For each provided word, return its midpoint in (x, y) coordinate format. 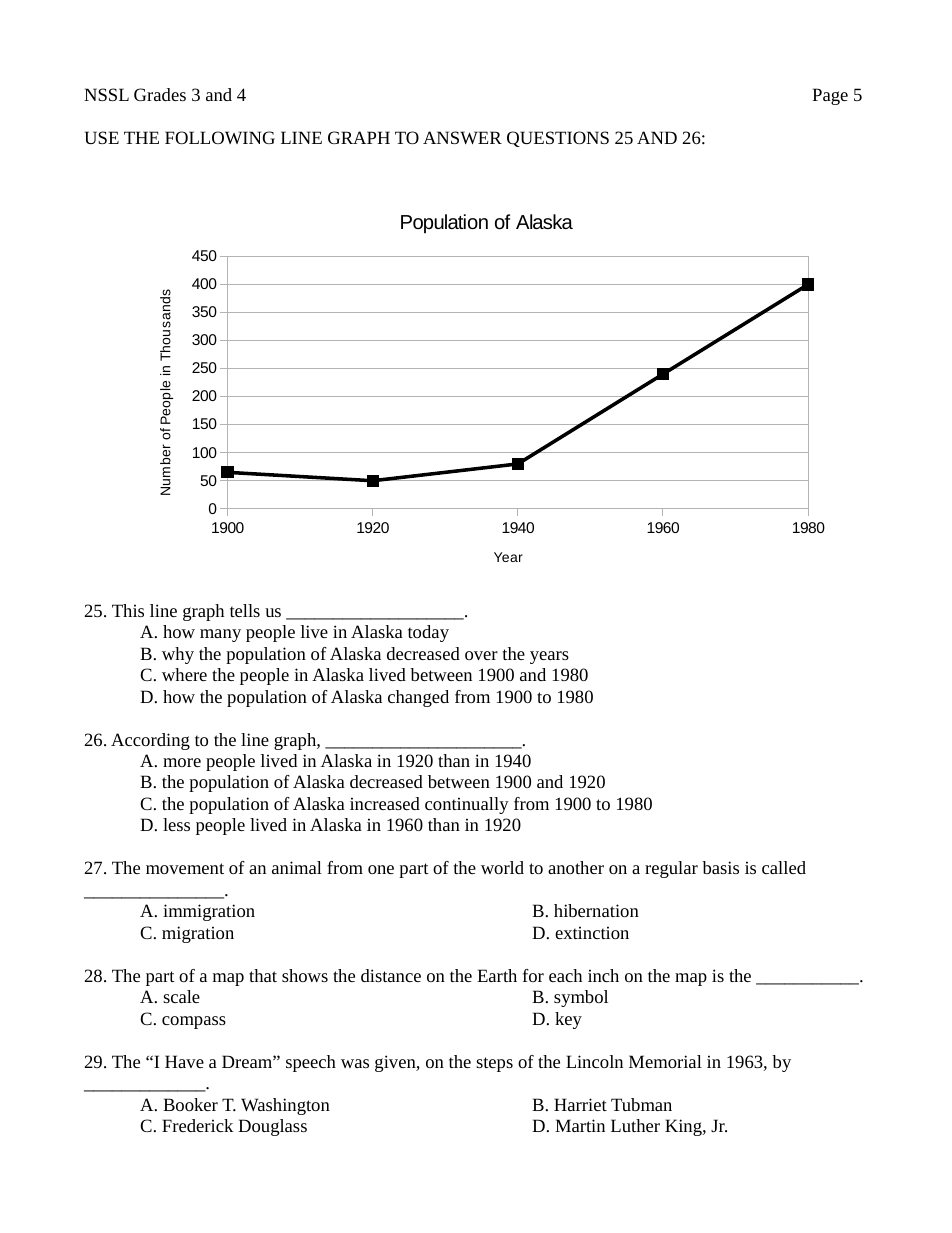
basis (720, 867)
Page (830, 96)
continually (467, 805)
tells (245, 610)
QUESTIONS (558, 139)
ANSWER (462, 137)
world (502, 867)
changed (418, 698)
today (428, 633)
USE (102, 137)
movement (185, 868)
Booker (190, 1104)
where (184, 674)
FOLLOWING (220, 137)
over (481, 655)
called (784, 867)
